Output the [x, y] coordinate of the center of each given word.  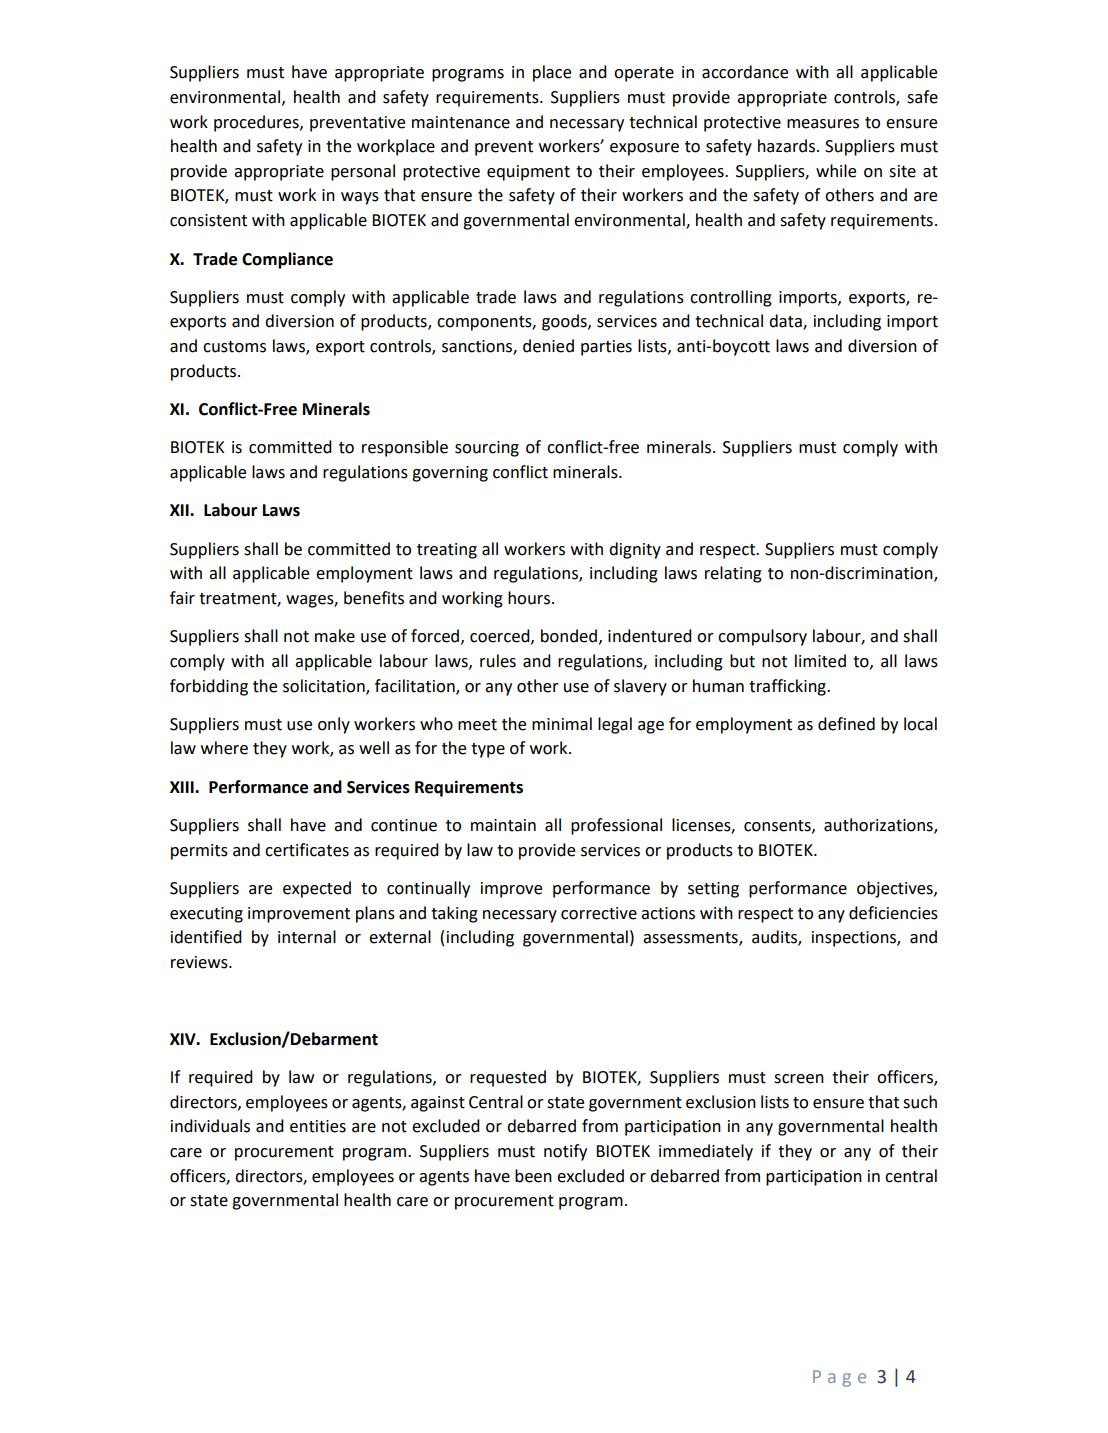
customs [234, 347]
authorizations [879, 826]
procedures [257, 123]
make [335, 636]
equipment [528, 173]
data [786, 322]
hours [530, 598]
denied [548, 346]
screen [799, 1079]
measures [823, 124]
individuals [210, 1126]
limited [820, 661]
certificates [307, 850]
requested [508, 1078]
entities [318, 1126]
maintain [503, 825]
